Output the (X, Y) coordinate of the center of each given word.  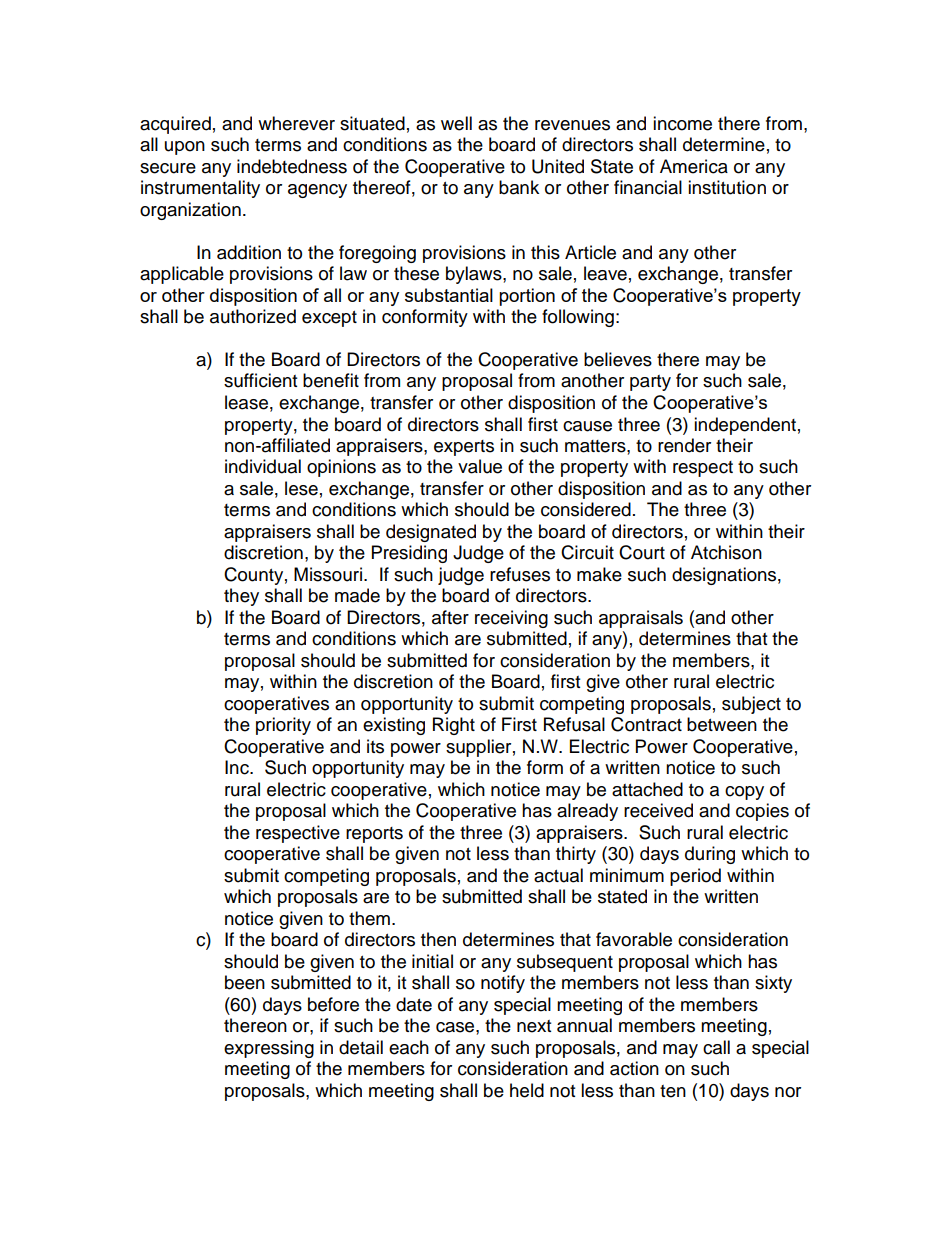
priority (283, 726)
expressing (269, 1049)
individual (263, 466)
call (716, 1047)
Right (454, 726)
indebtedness (292, 166)
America (694, 166)
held (527, 1090)
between (722, 724)
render (684, 445)
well (456, 123)
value (480, 466)
